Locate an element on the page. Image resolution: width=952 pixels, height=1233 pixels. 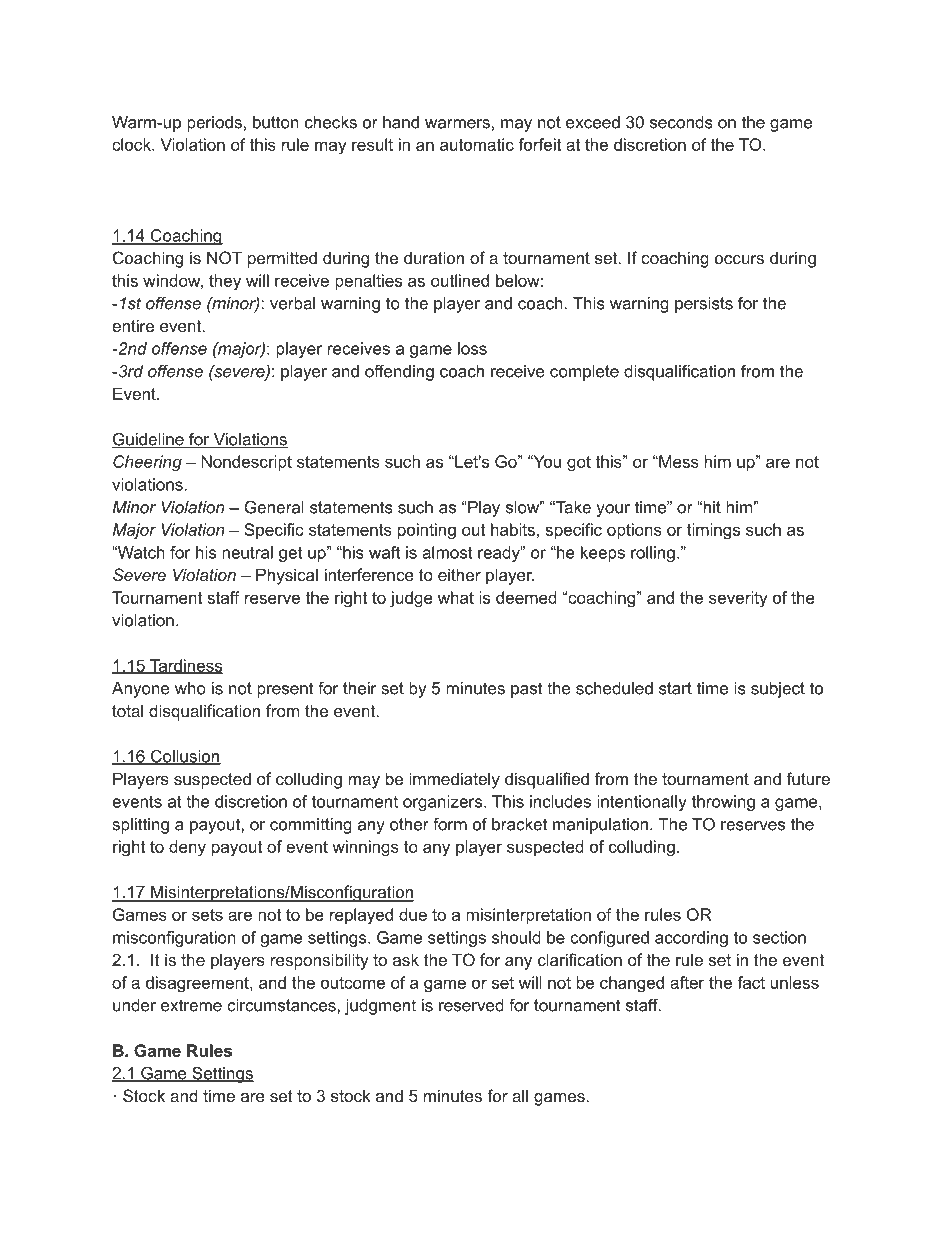
timings is located at coordinates (713, 531).
